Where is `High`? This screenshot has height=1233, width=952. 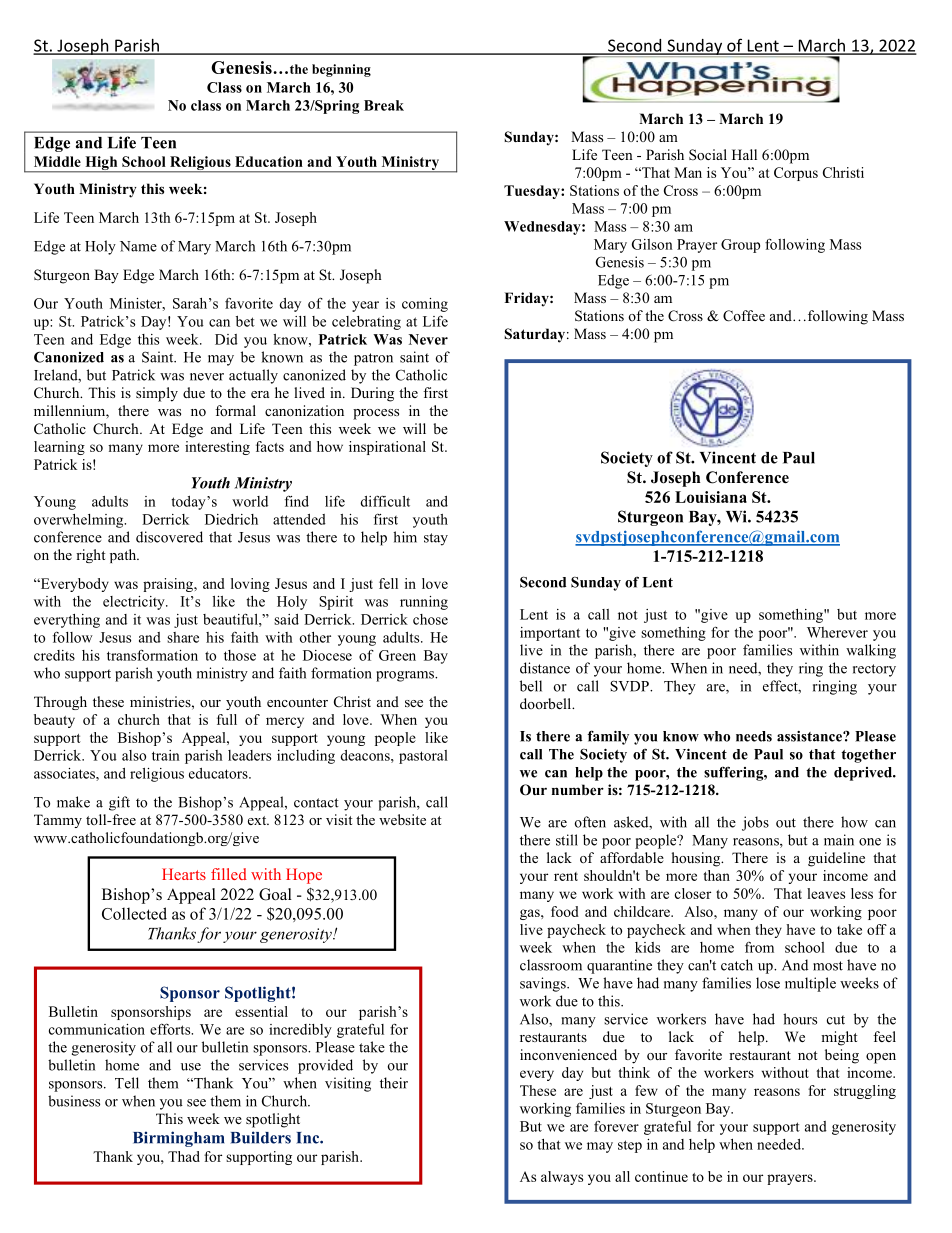 High is located at coordinates (101, 164).
